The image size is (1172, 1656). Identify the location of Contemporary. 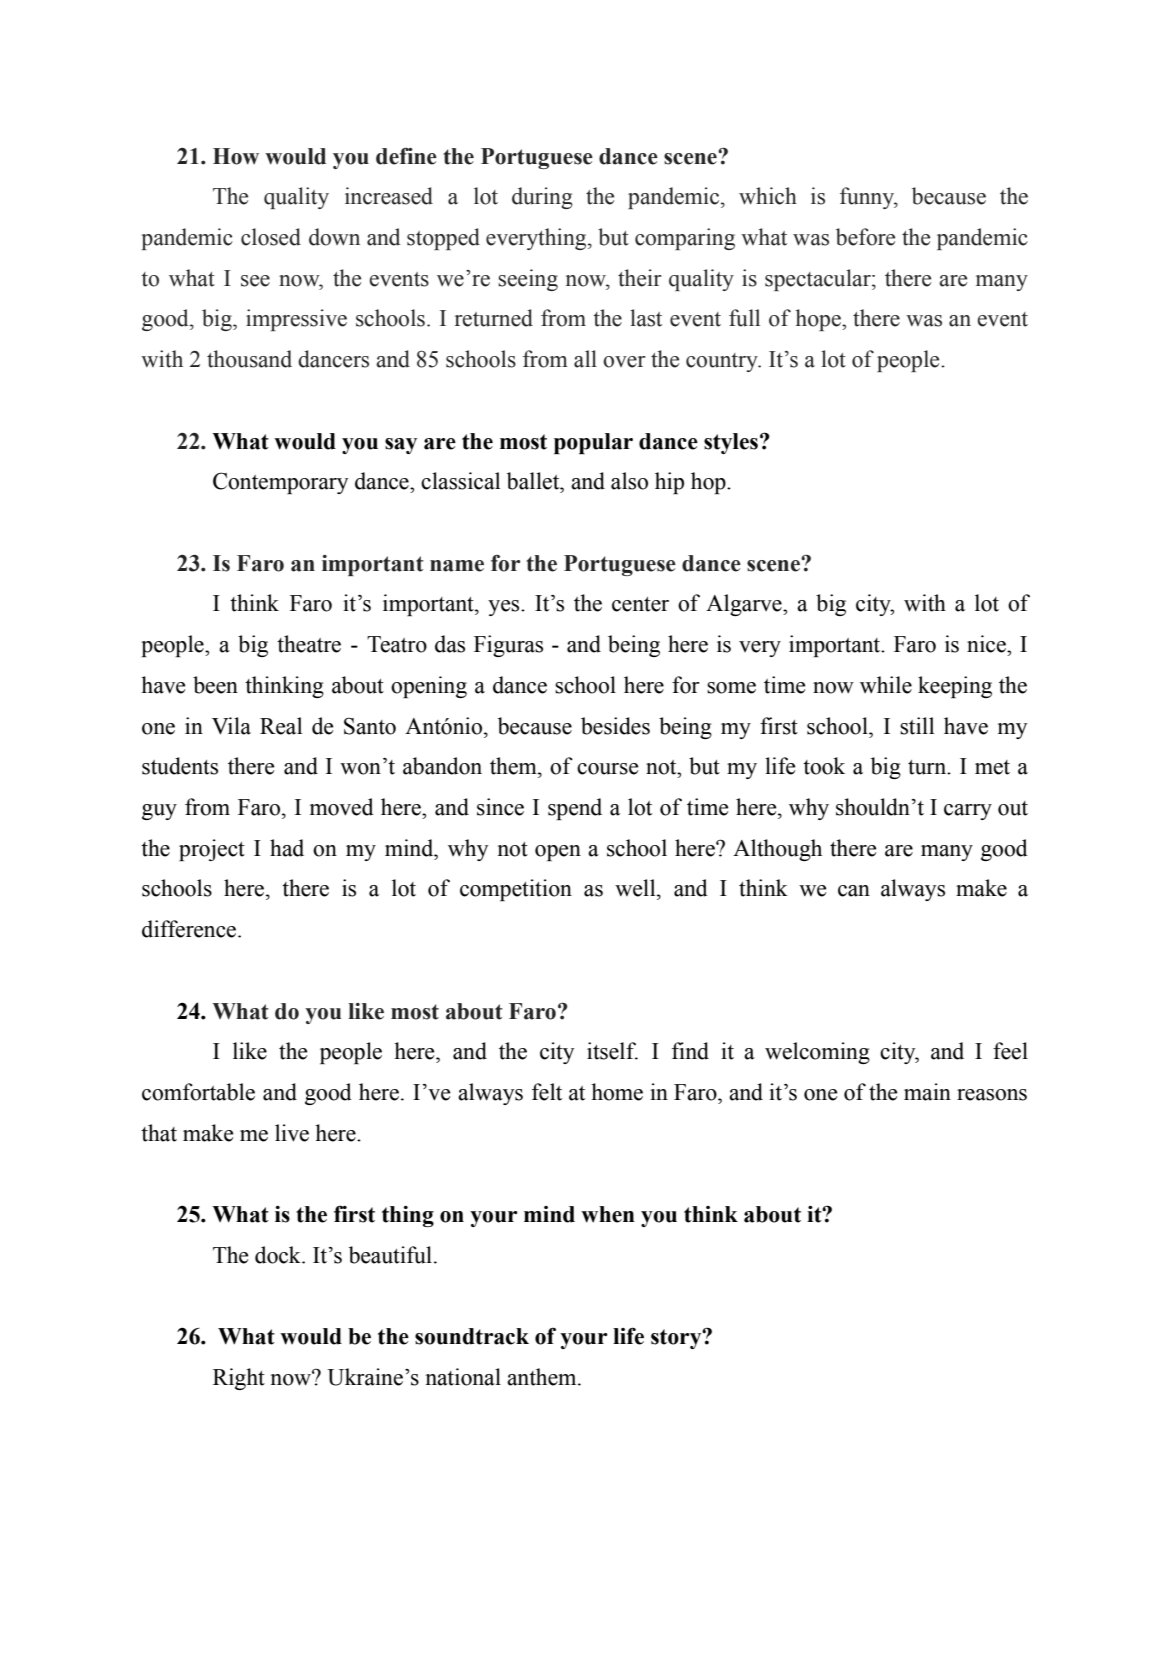
(280, 483).
